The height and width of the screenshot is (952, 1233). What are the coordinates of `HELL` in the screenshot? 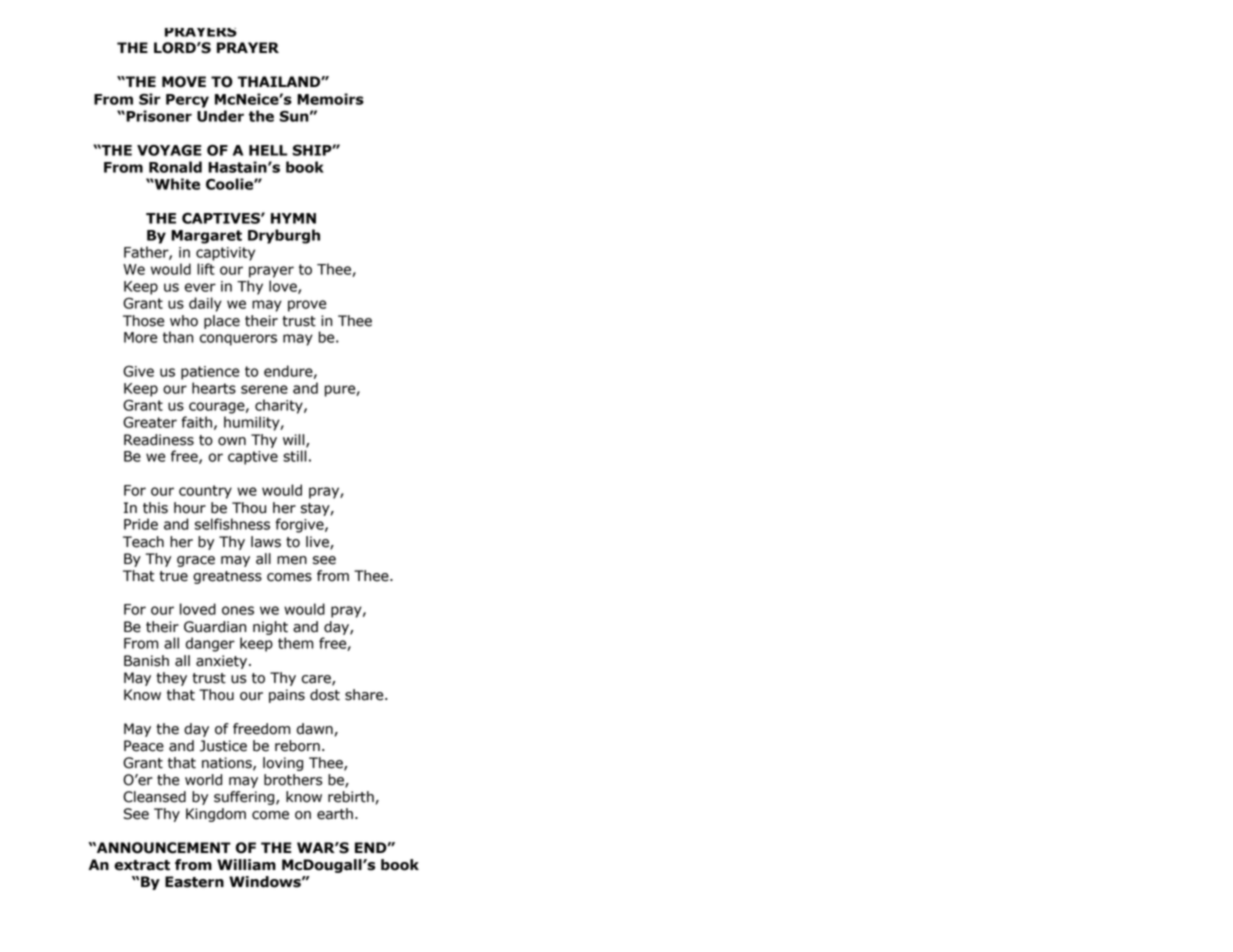 It's located at (268, 150).
